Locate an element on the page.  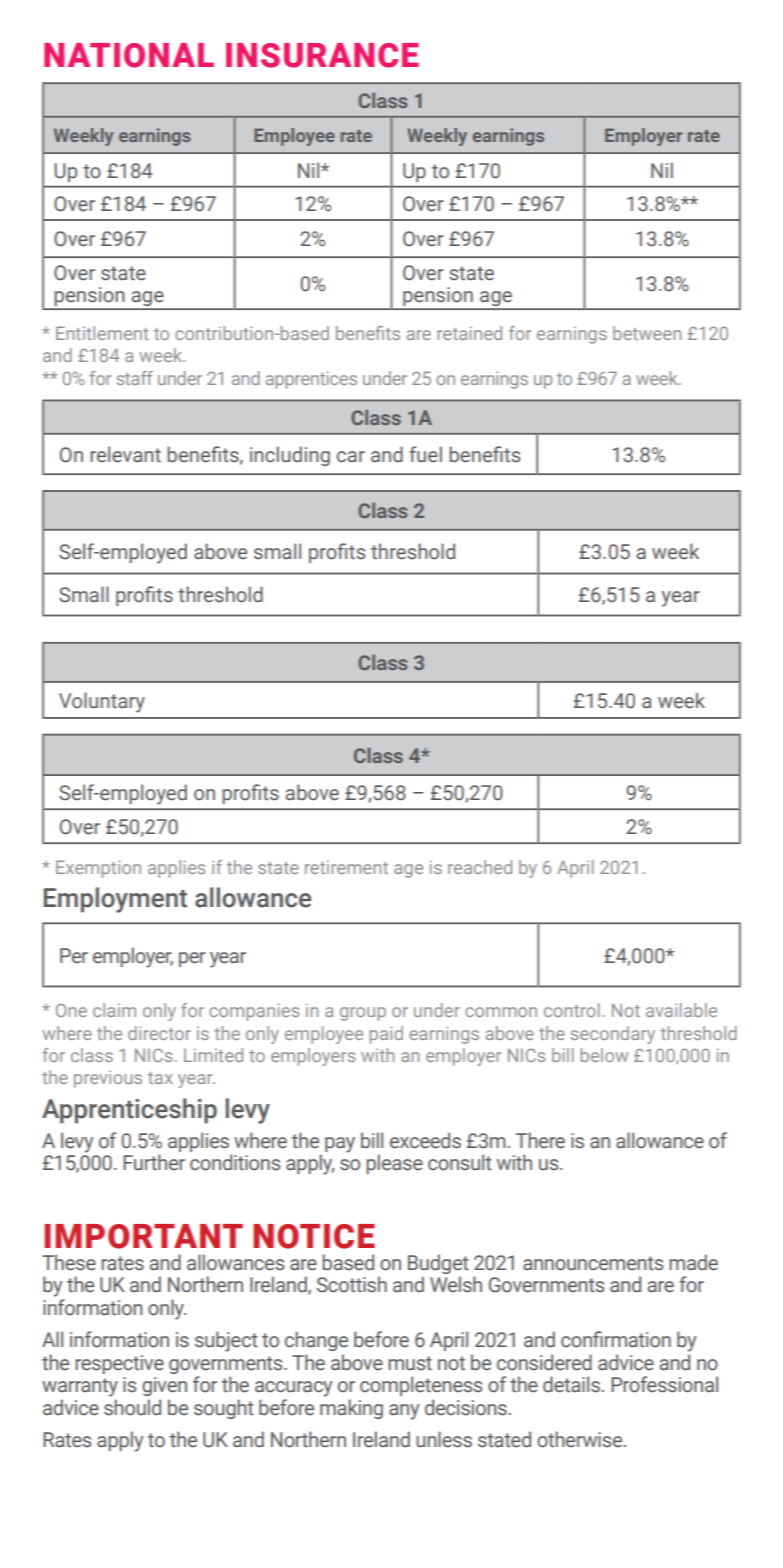
any is located at coordinates (404, 1412).
